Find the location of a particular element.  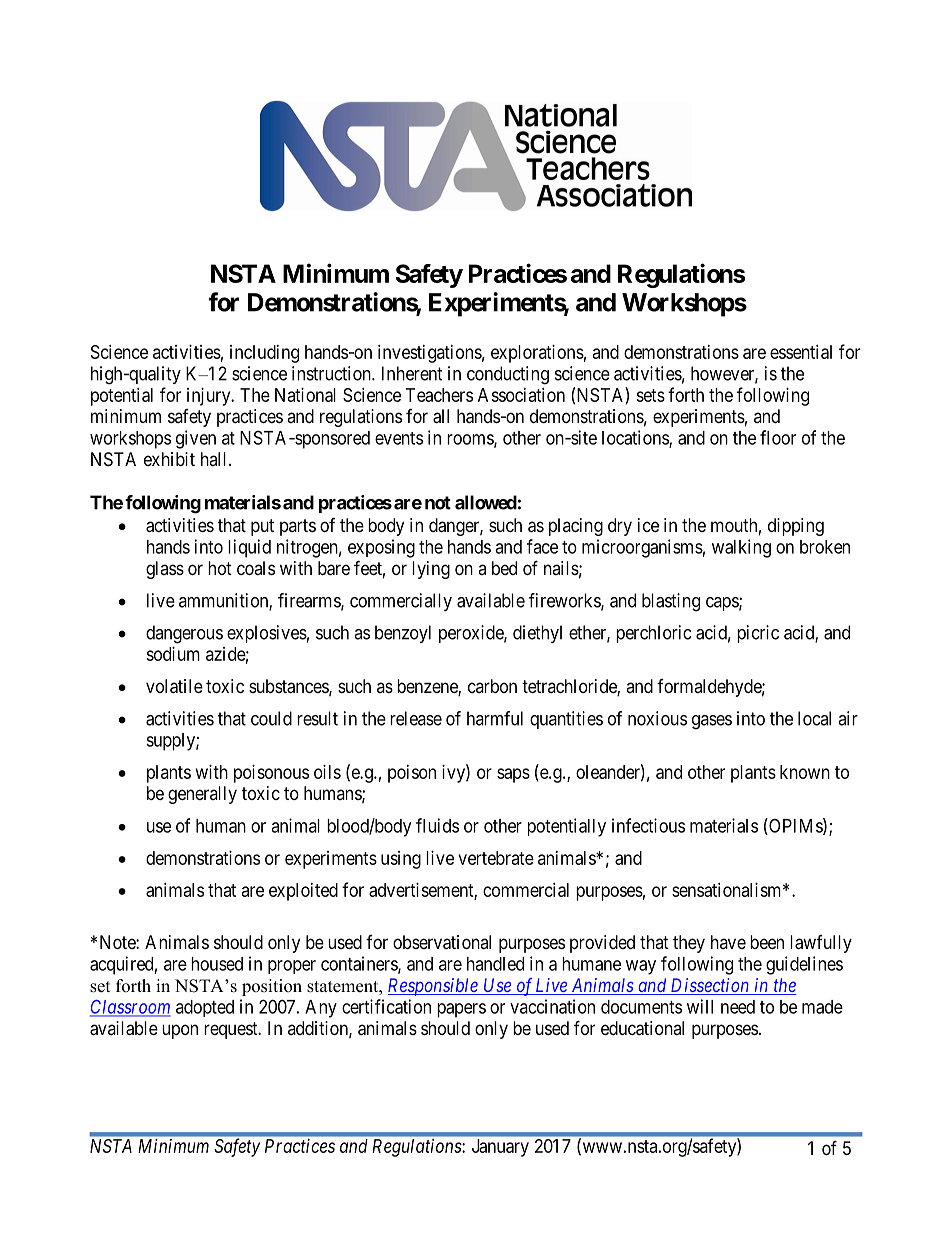

upon is located at coordinates (180, 1031).
